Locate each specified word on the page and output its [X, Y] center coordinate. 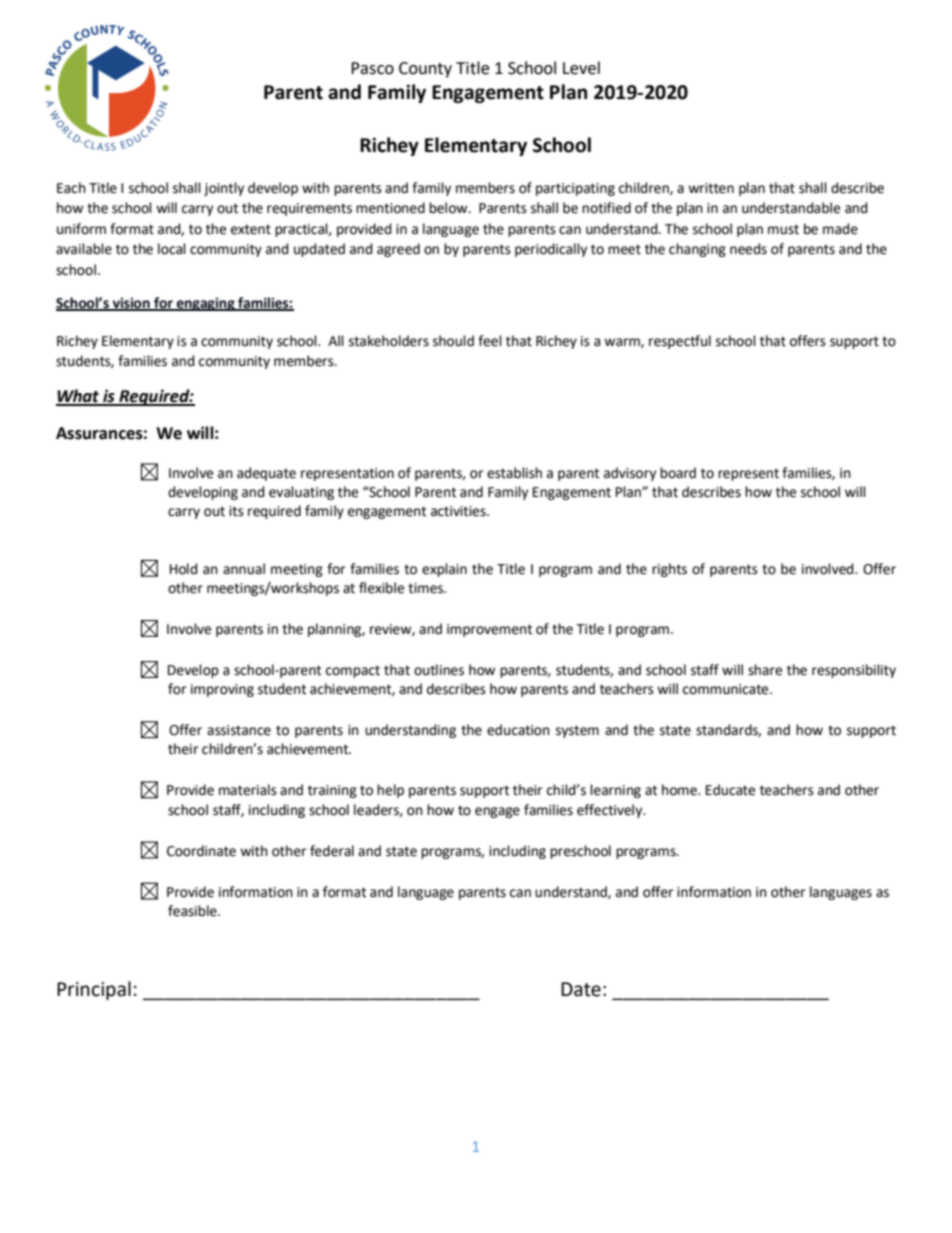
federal [332, 851]
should [453, 341]
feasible [193, 911]
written [711, 188]
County [425, 70]
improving [222, 690]
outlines [439, 670]
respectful [680, 342]
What [78, 397]
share [765, 670]
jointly [224, 189]
